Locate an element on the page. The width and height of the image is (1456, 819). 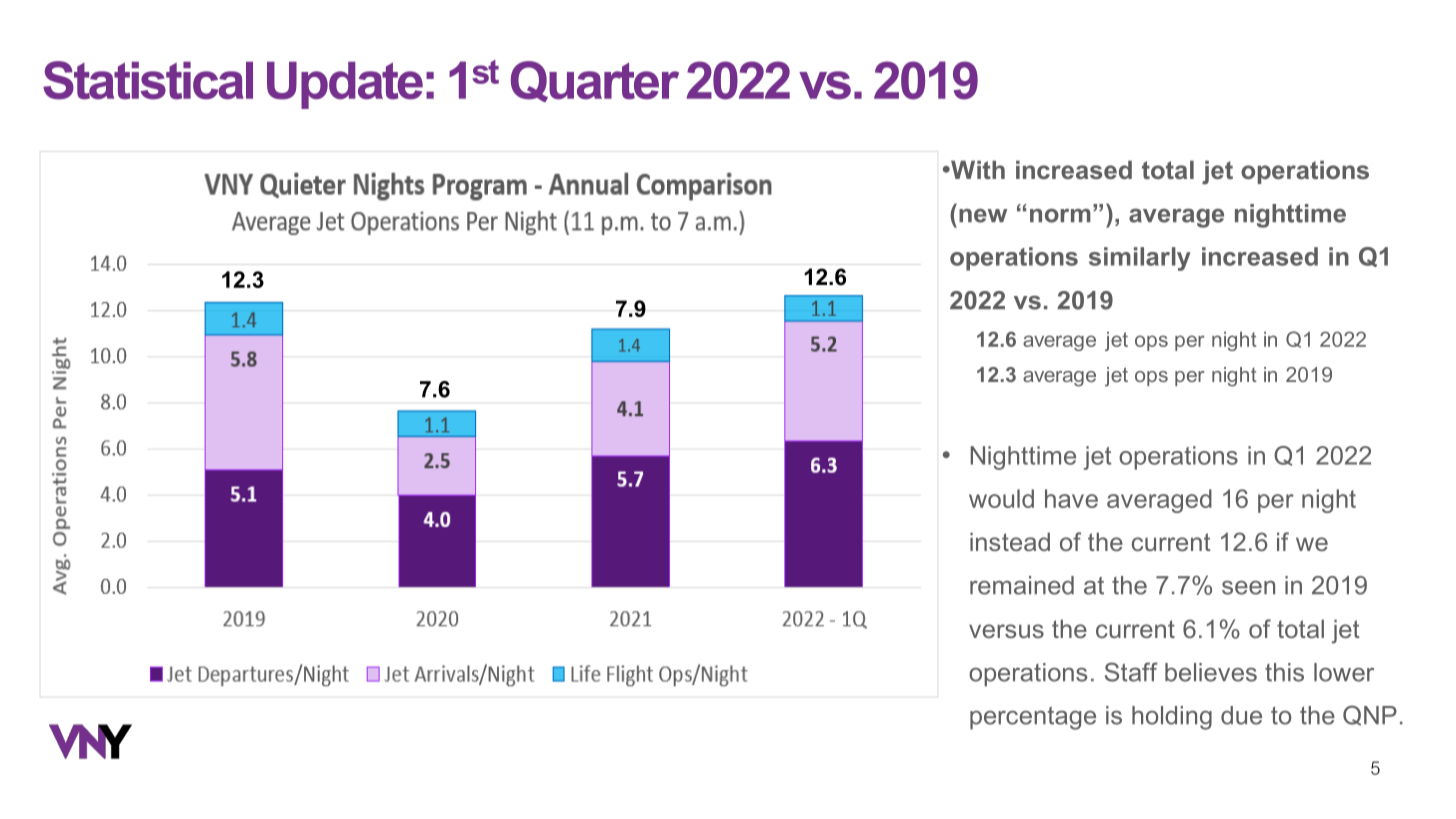
new is located at coordinates (983, 216).
